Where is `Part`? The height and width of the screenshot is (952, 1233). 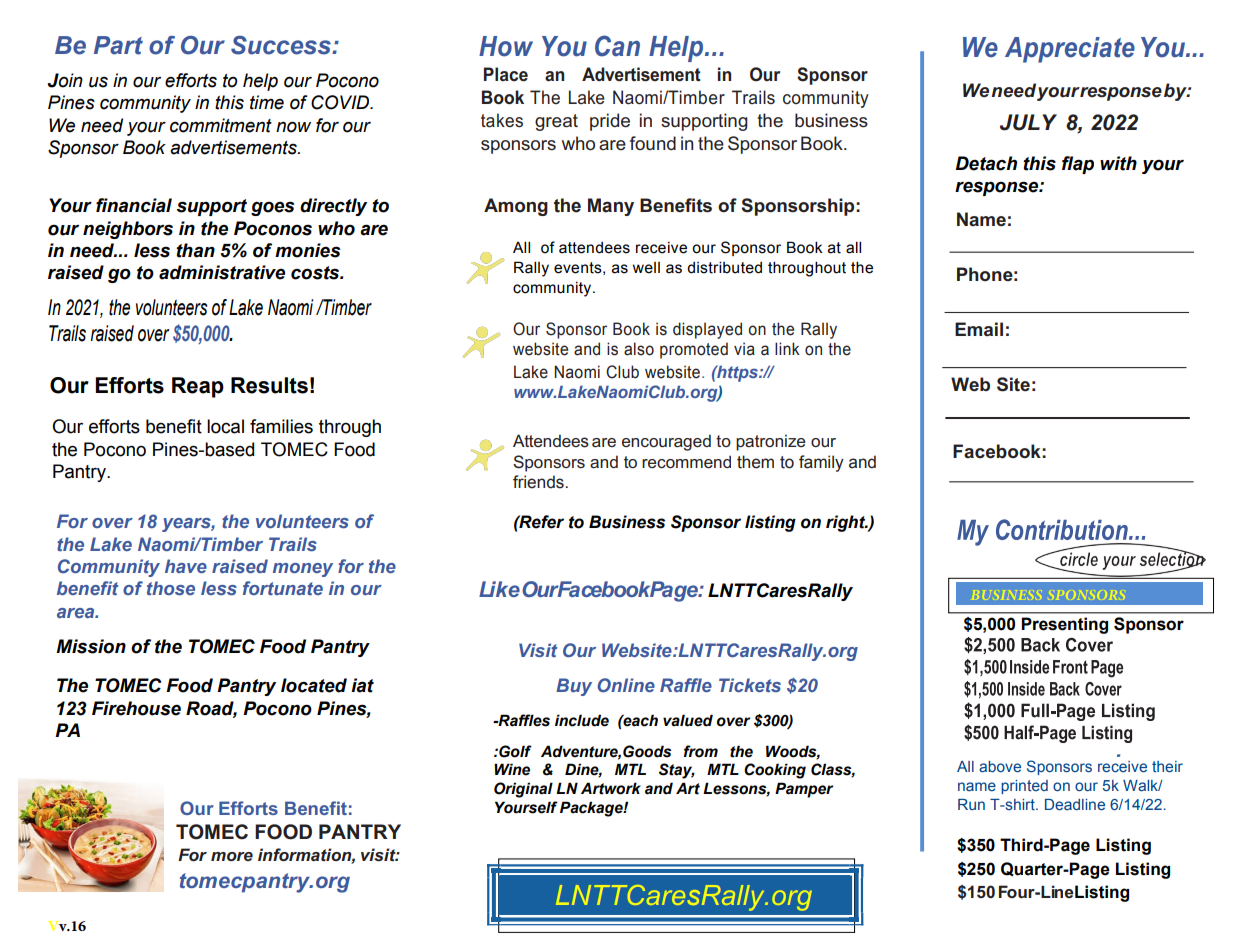
Part is located at coordinates (118, 45).
